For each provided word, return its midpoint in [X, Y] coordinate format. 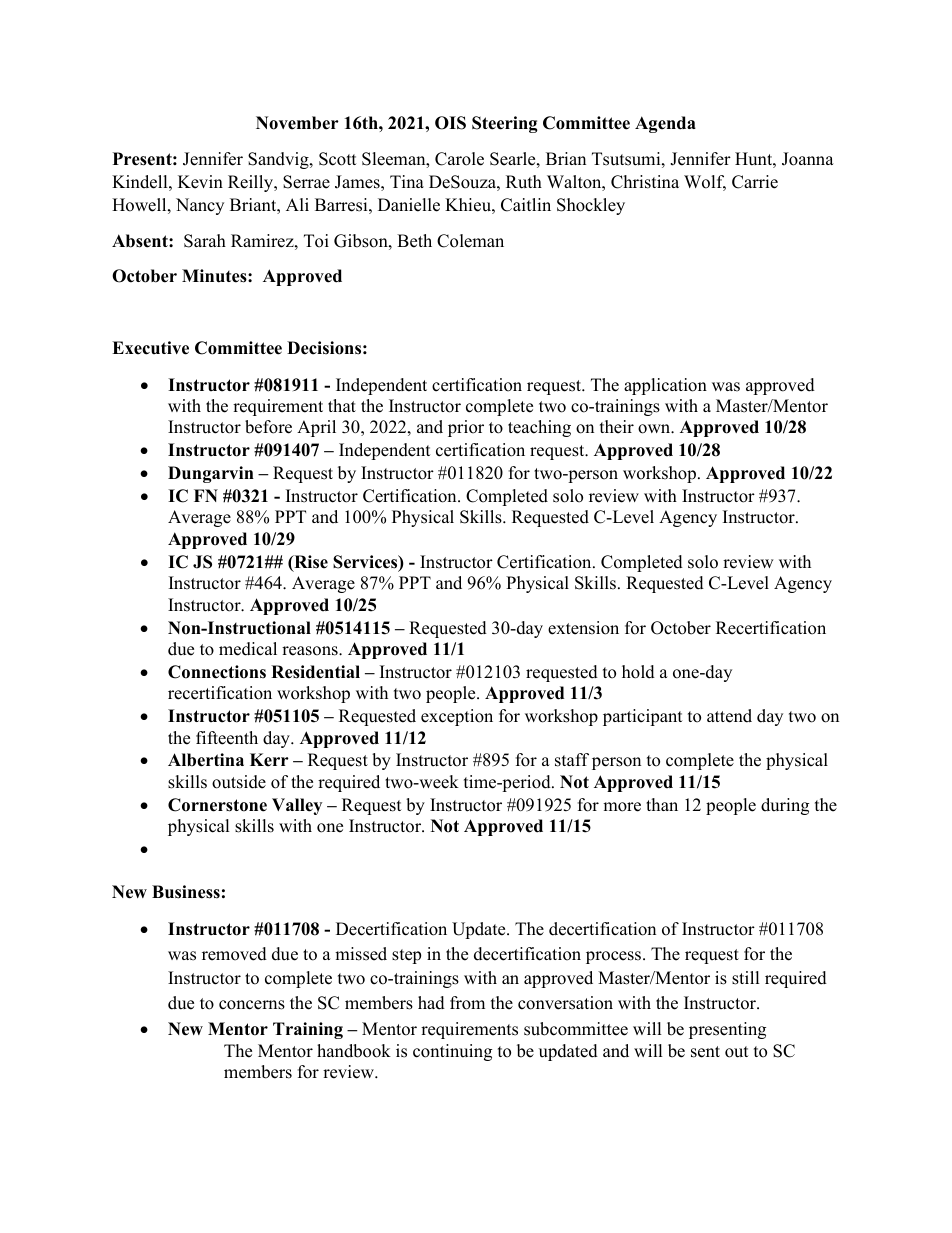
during [785, 806]
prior [466, 428]
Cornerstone [217, 805]
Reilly [252, 183]
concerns [252, 1005]
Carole [459, 159]
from [467, 1003]
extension [583, 628]
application [665, 386]
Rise [310, 563]
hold [638, 672]
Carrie [755, 182]
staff [572, 760]
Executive [150, 348]
